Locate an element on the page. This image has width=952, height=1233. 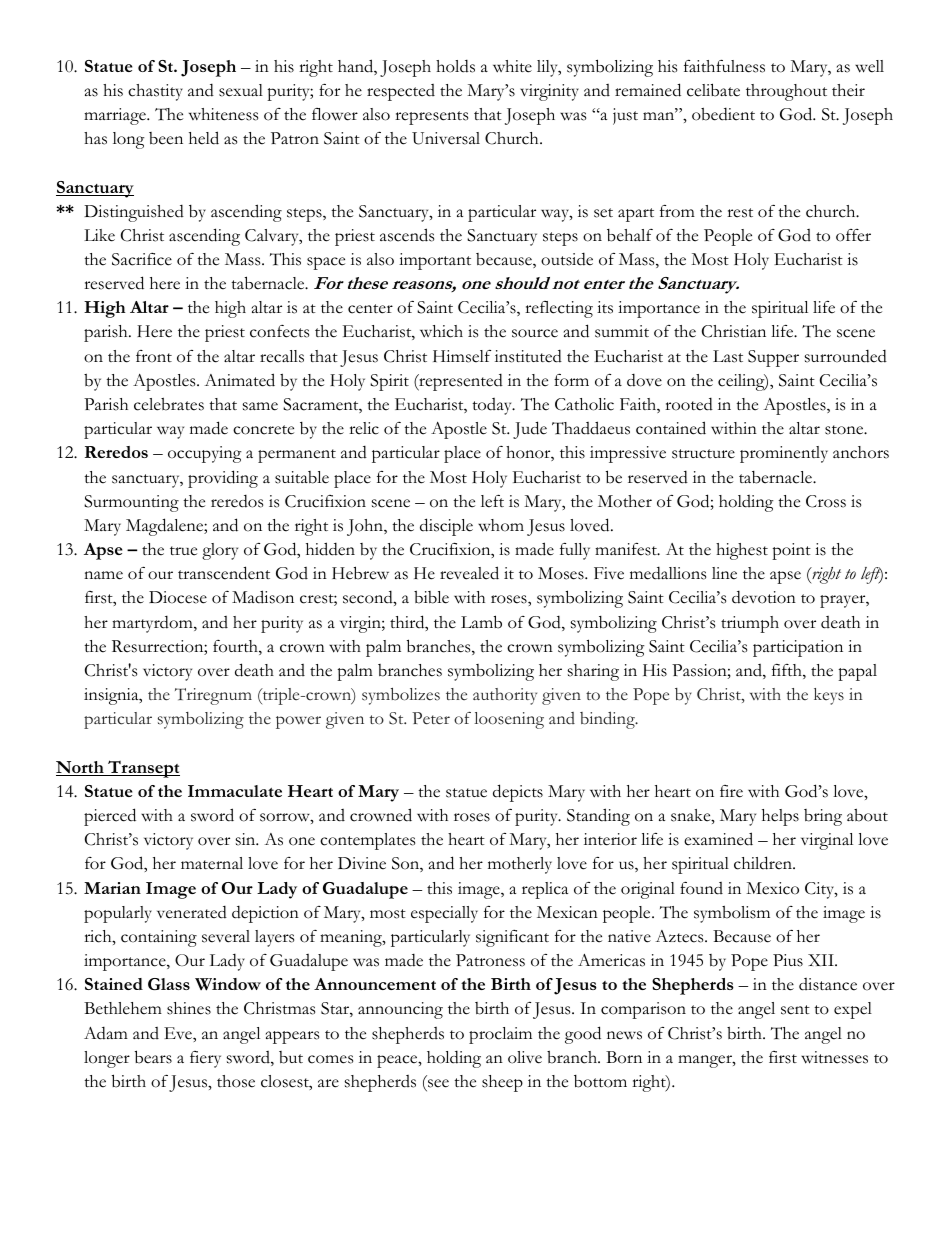
Immaculate is located at coordinates (235, 791).
